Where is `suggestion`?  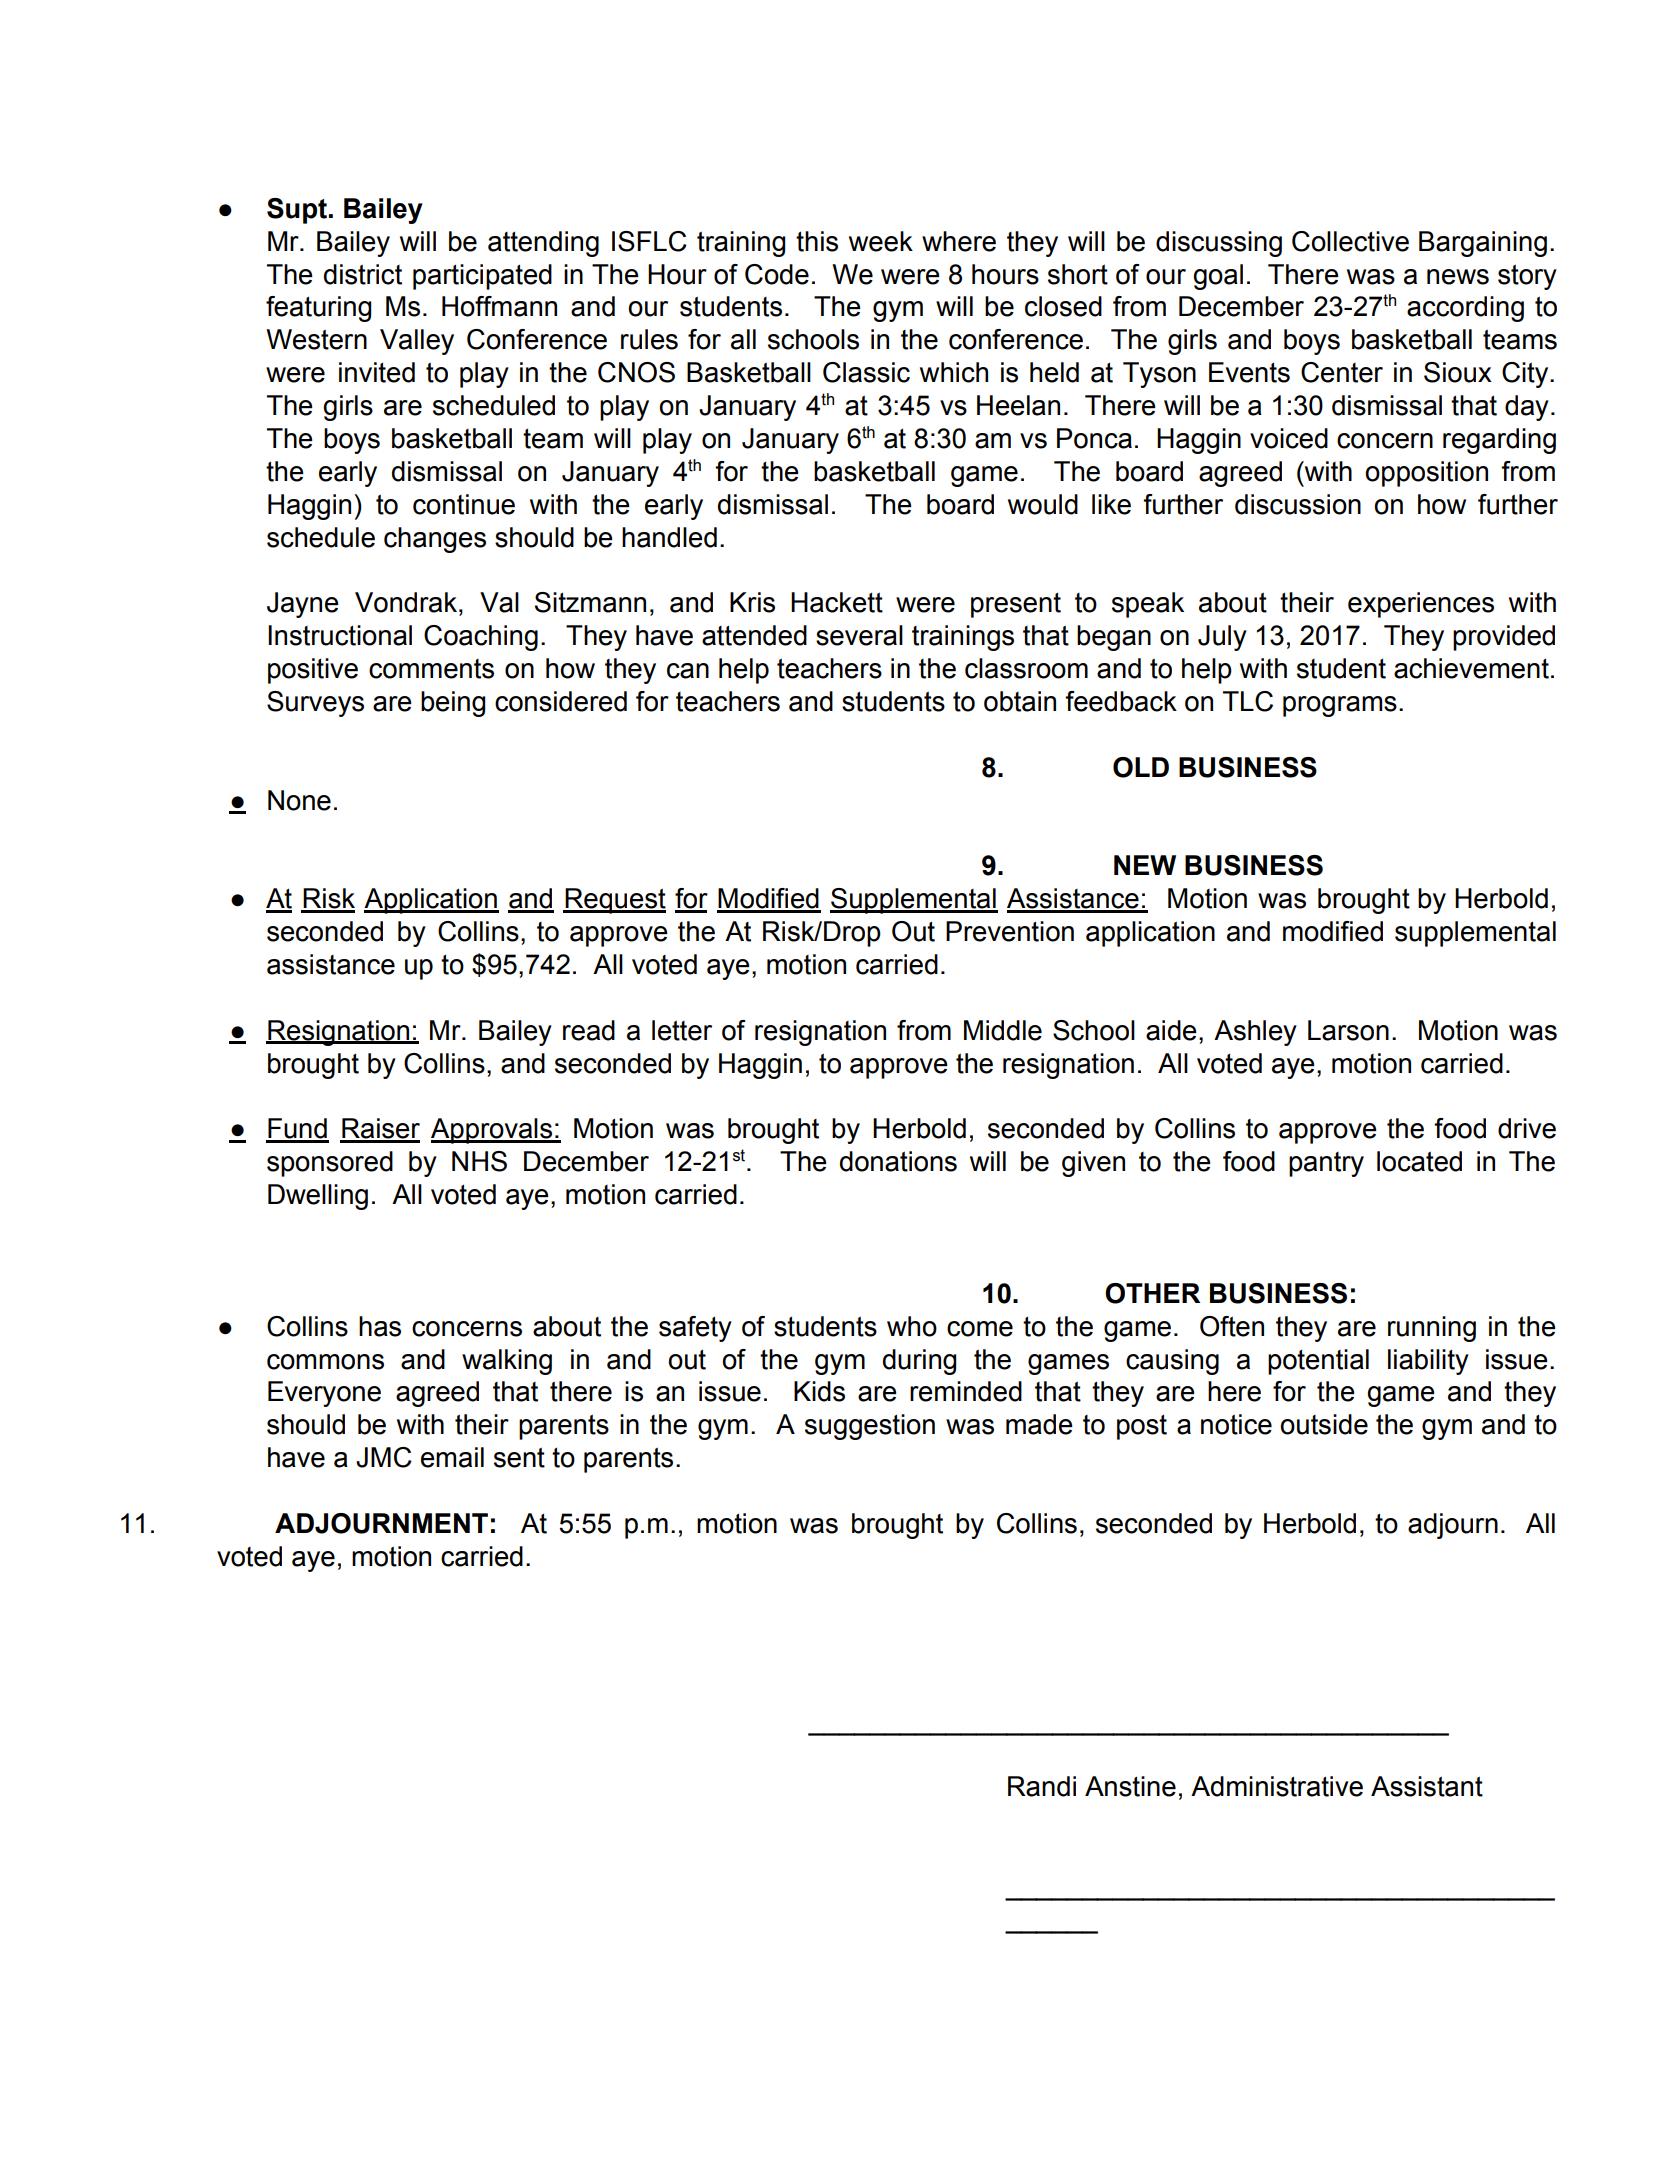 suggestion is located at coordinates (870, 1427).
